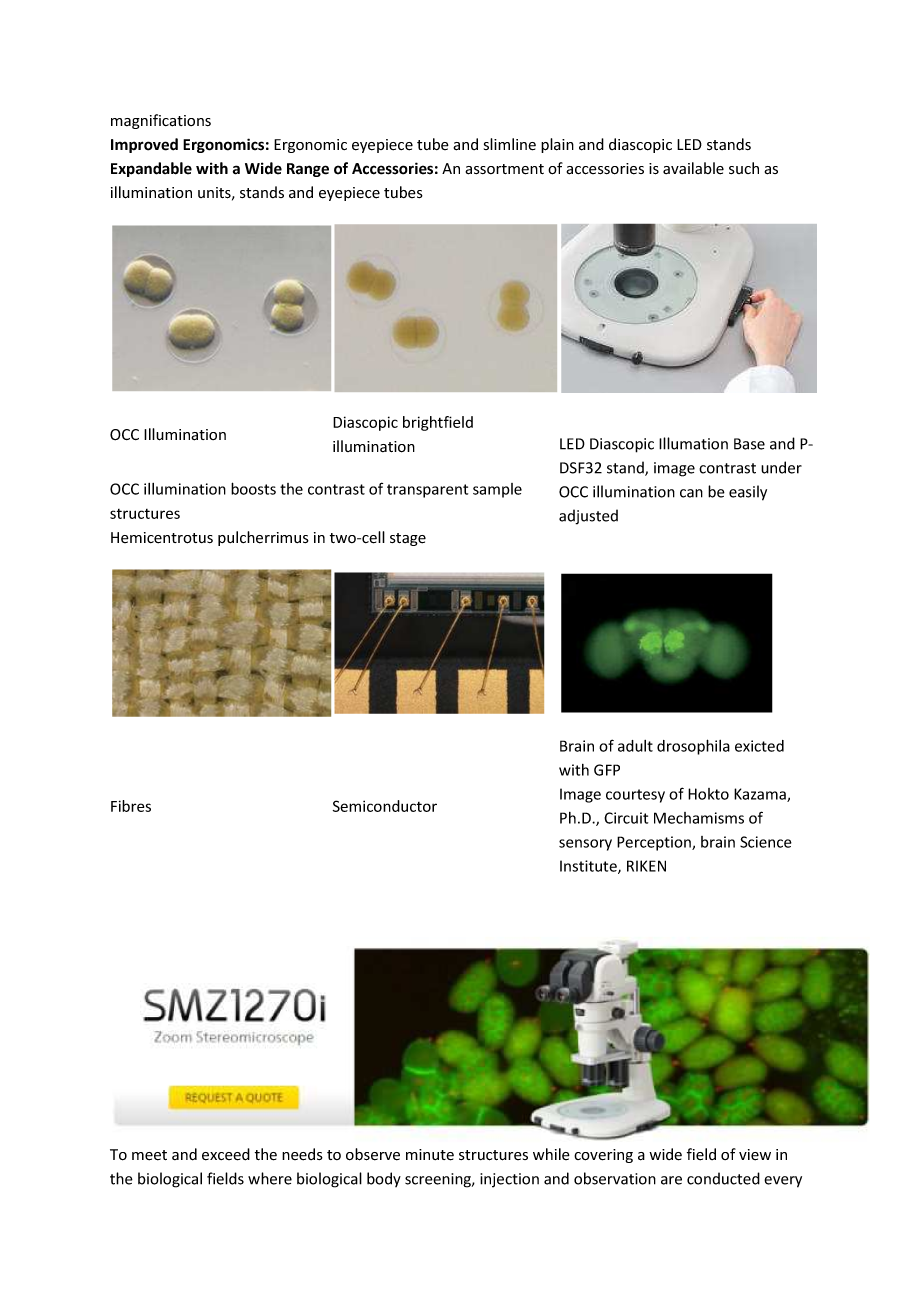  Describe the element at coordinates (151, 169) in the image. I see `Expandable` at that location.
